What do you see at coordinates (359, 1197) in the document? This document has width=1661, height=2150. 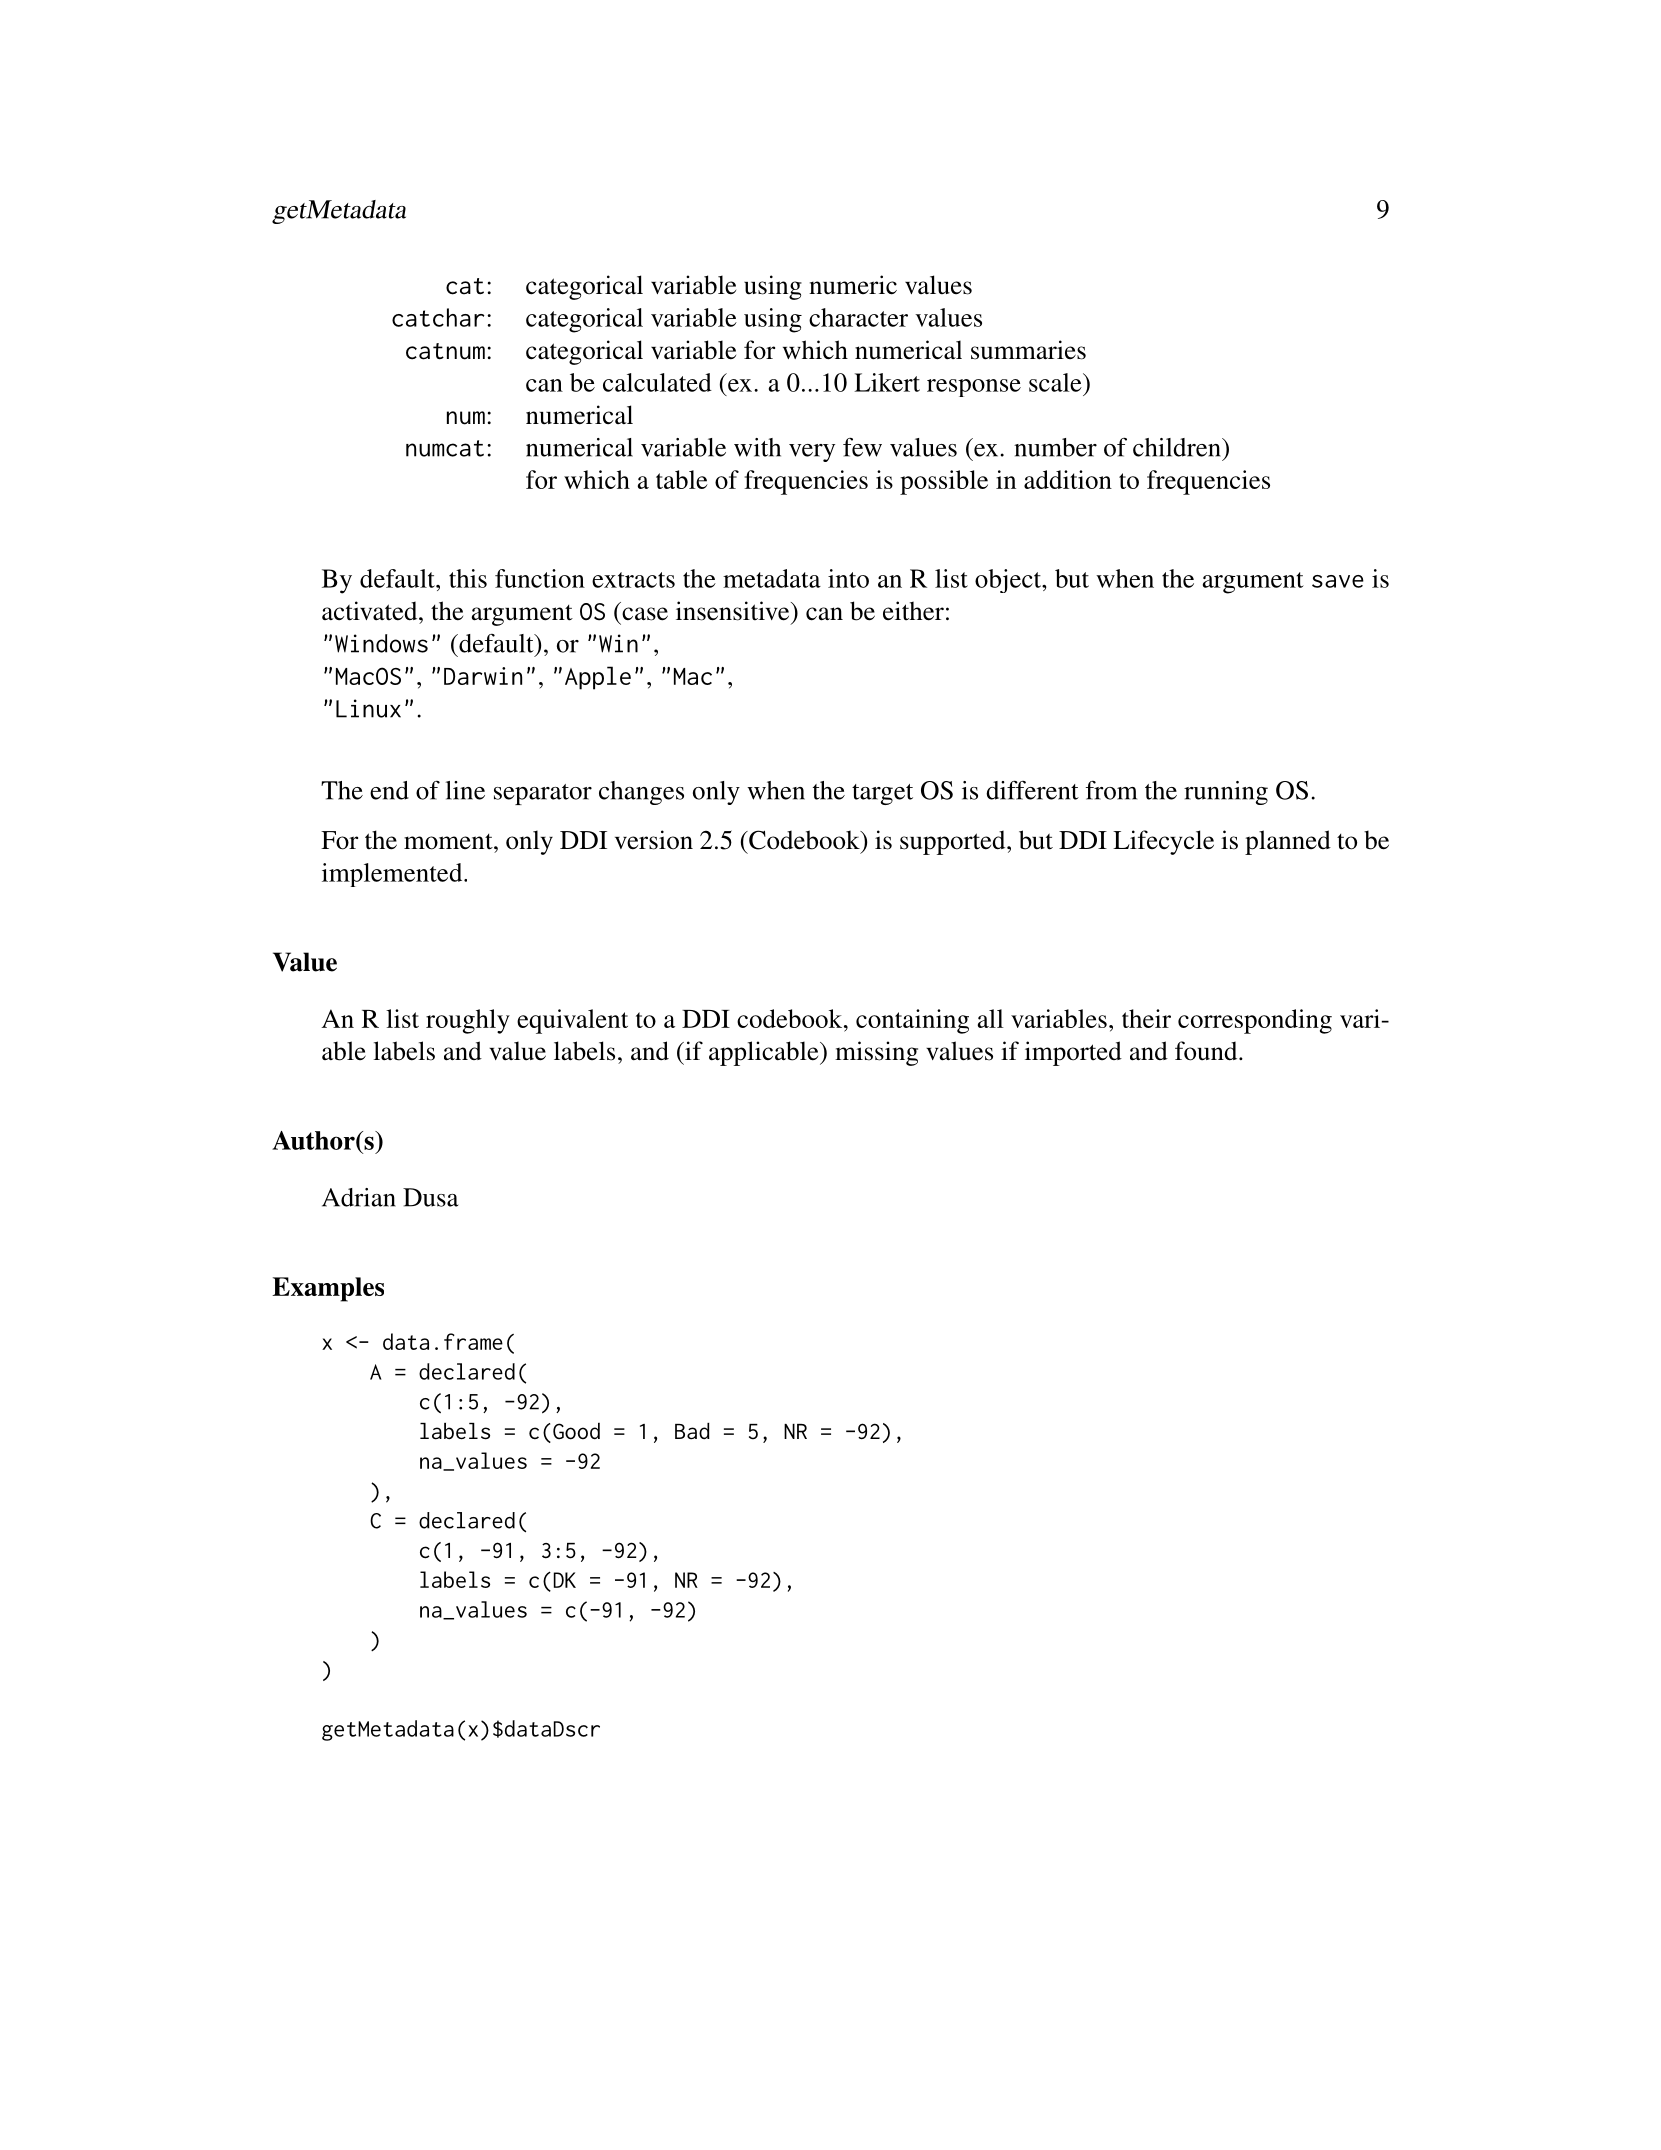 I see `Adrian` at bounding box center [359, 1197].
